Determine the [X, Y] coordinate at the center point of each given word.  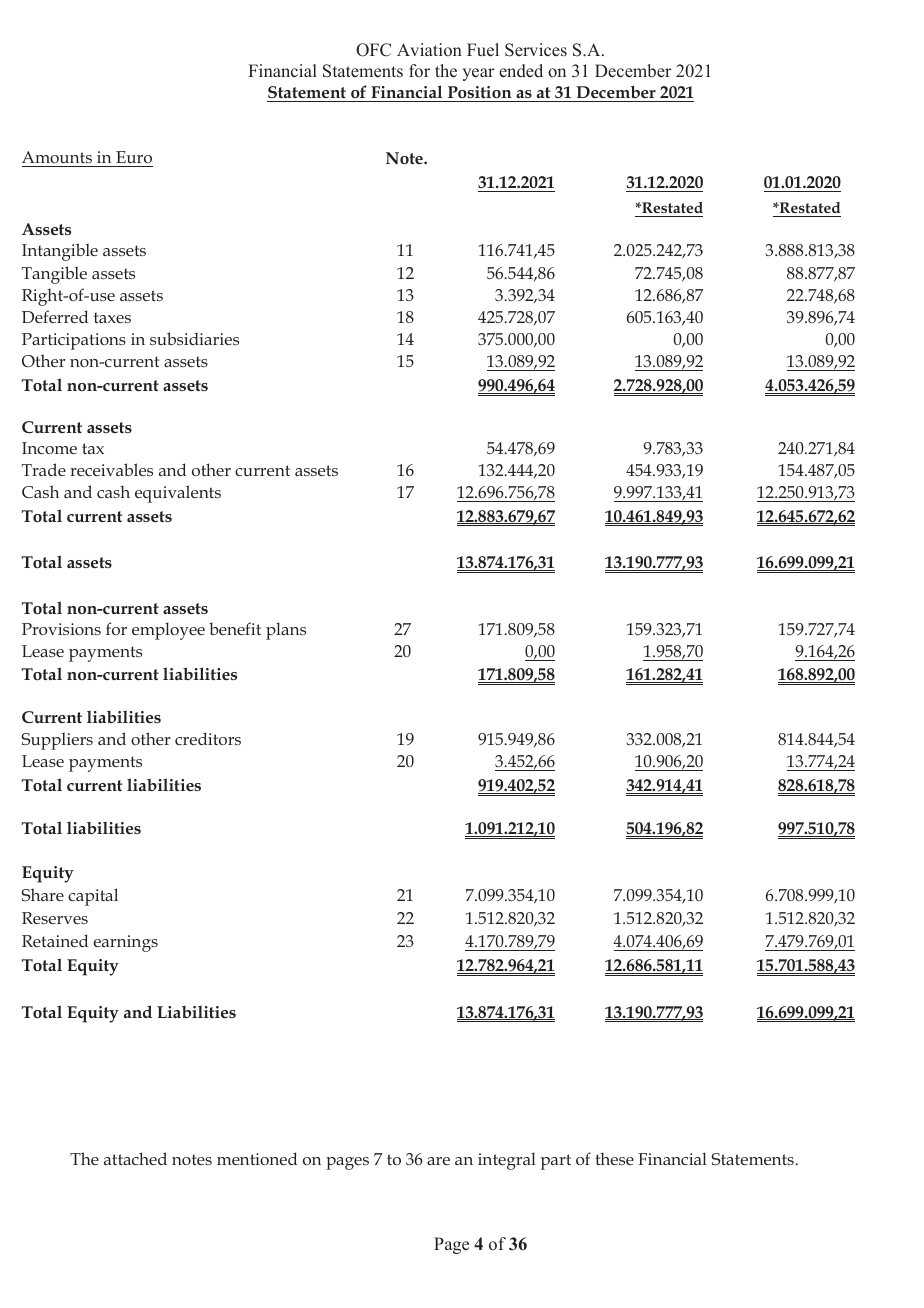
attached [135, 1158]
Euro [134, 157]
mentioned [257, 1158]
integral [507, 1161]
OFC [373, 50]
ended [521, 71]
